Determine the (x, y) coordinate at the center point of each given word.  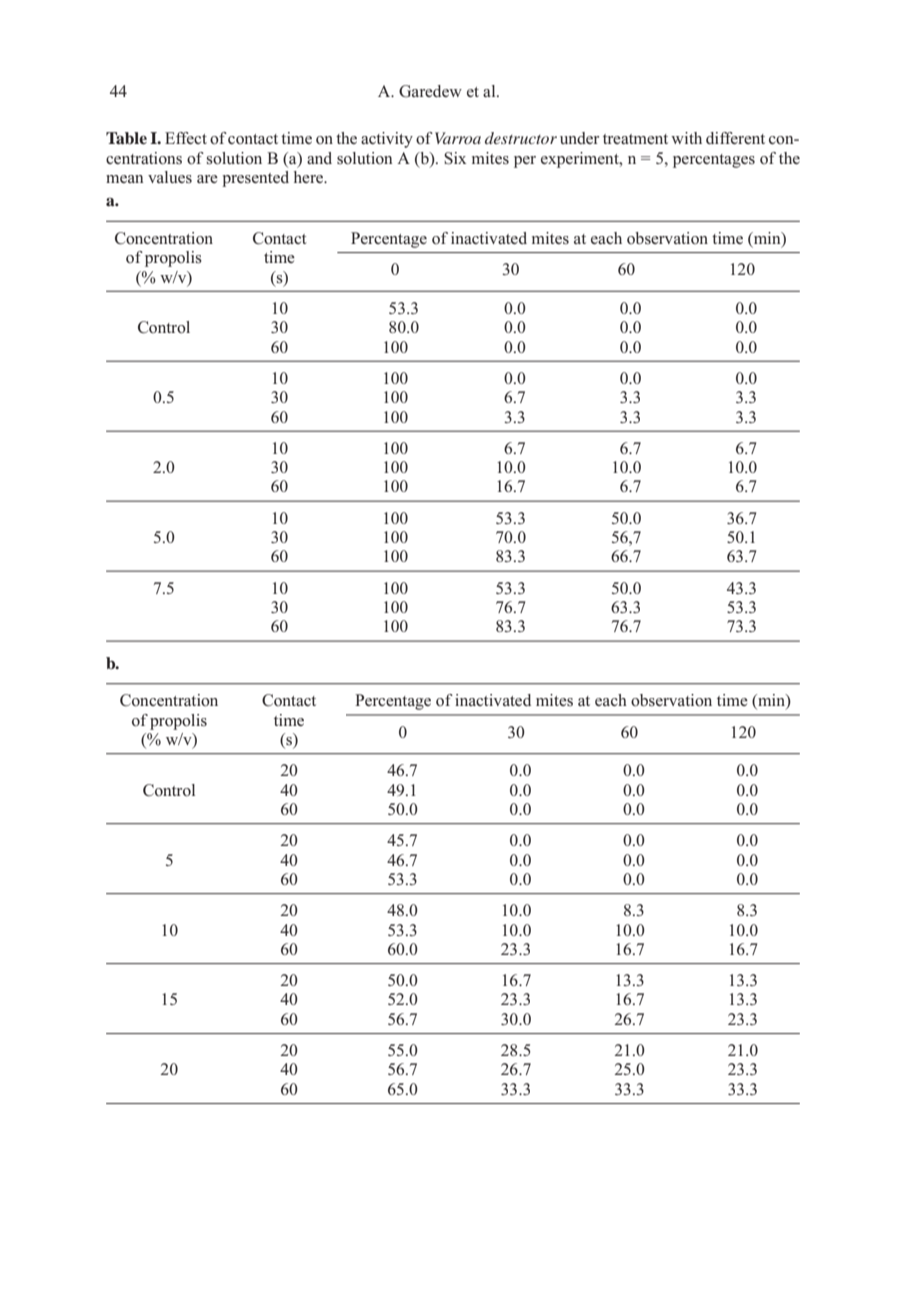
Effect (186, 138)
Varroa (458, 138)
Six (455, 158)
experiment (581, 160)
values (170, 177)
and (319, 158)
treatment (635, 139)
